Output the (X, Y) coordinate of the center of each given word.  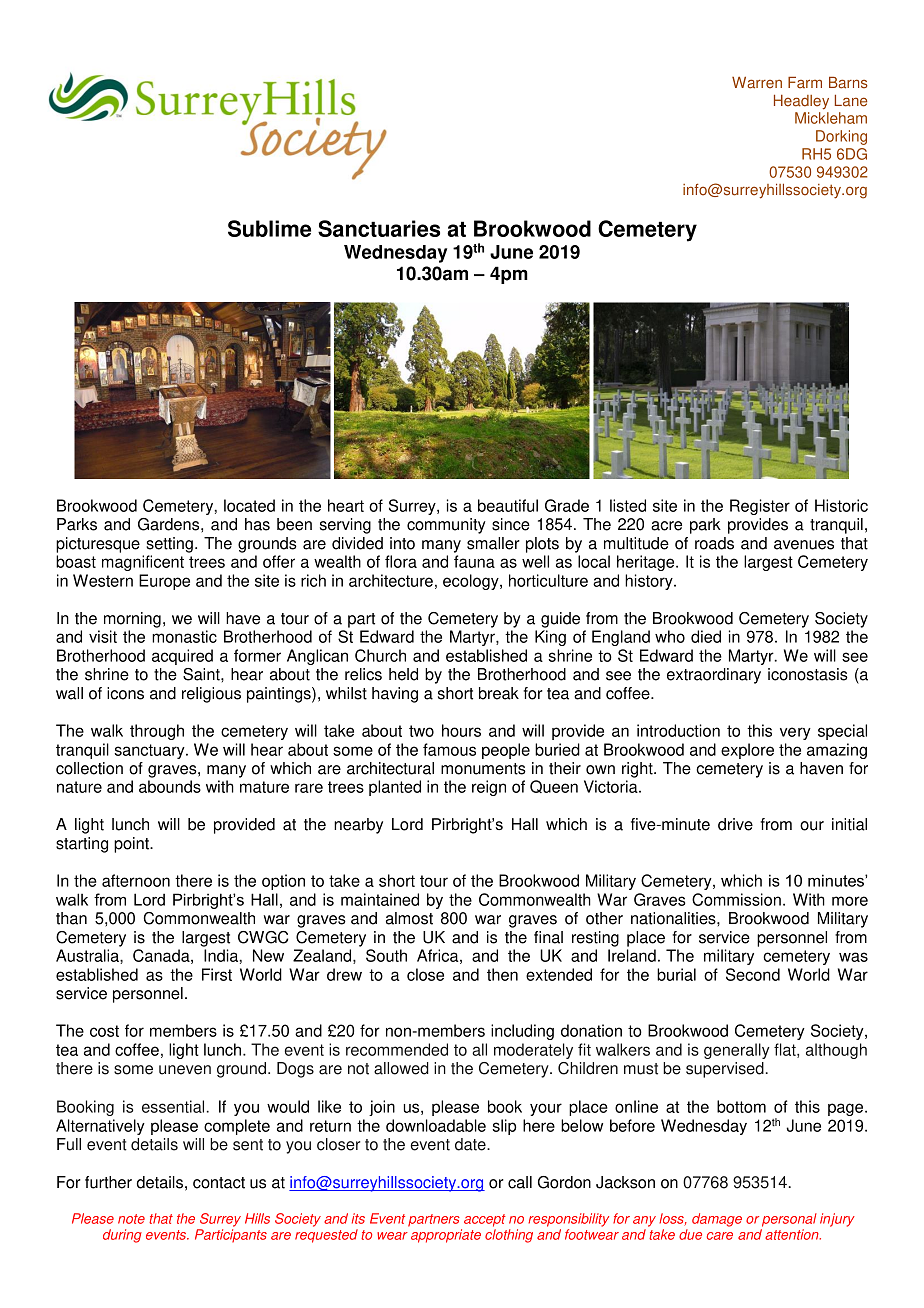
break (499, 693)
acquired (182, 657)
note (131, 1219)
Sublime (269, 228)
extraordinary (714, 676)
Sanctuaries (379, 228)
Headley (801, 102)
